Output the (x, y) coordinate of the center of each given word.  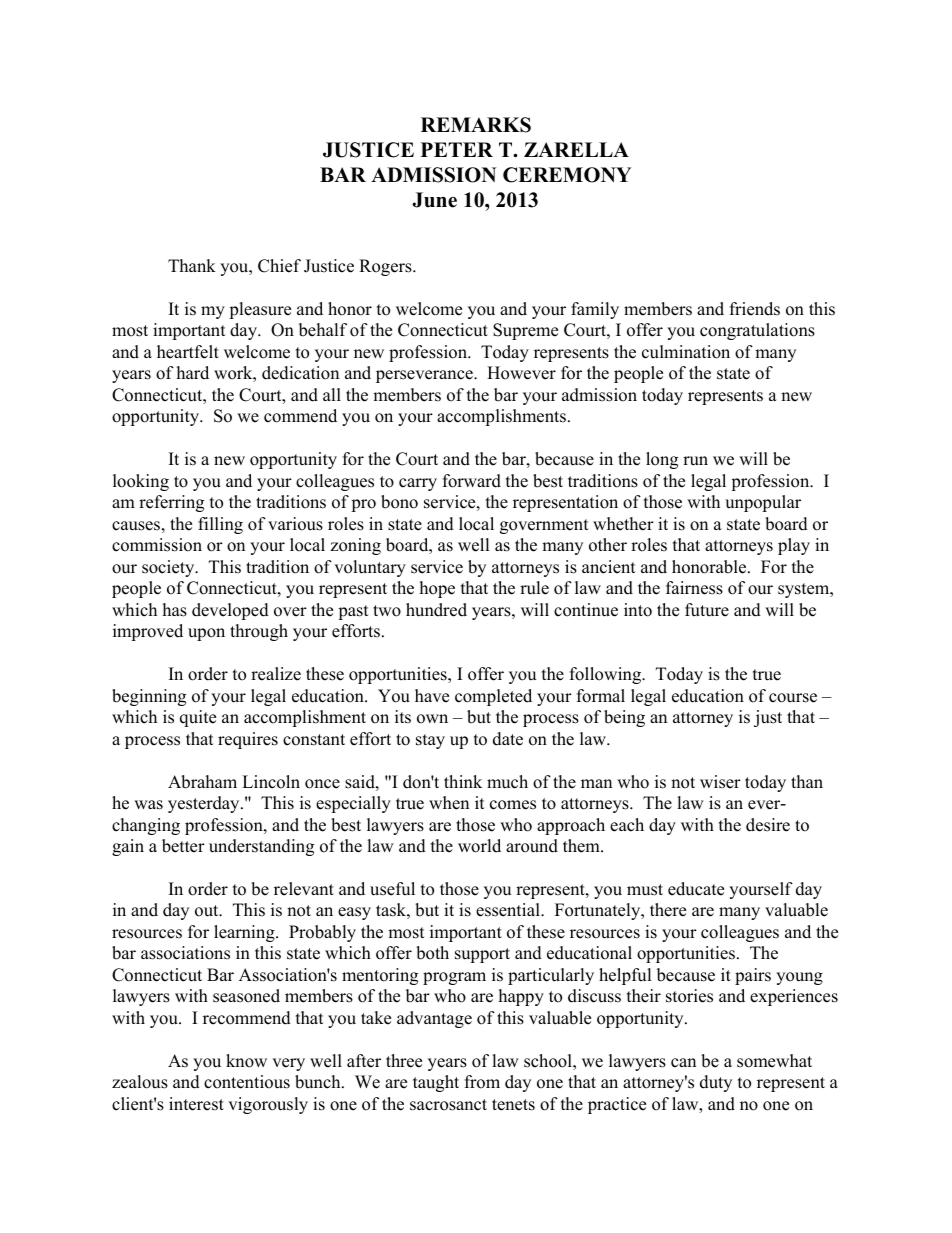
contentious (247, 1082)
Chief (279, 266)
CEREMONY (567, 175)
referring (171, 503)
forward (472, 481)
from (482, 1082)
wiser (720, 782)
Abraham (202, 782)
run (695, 461)
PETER (457, 149)
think (463, 781)
